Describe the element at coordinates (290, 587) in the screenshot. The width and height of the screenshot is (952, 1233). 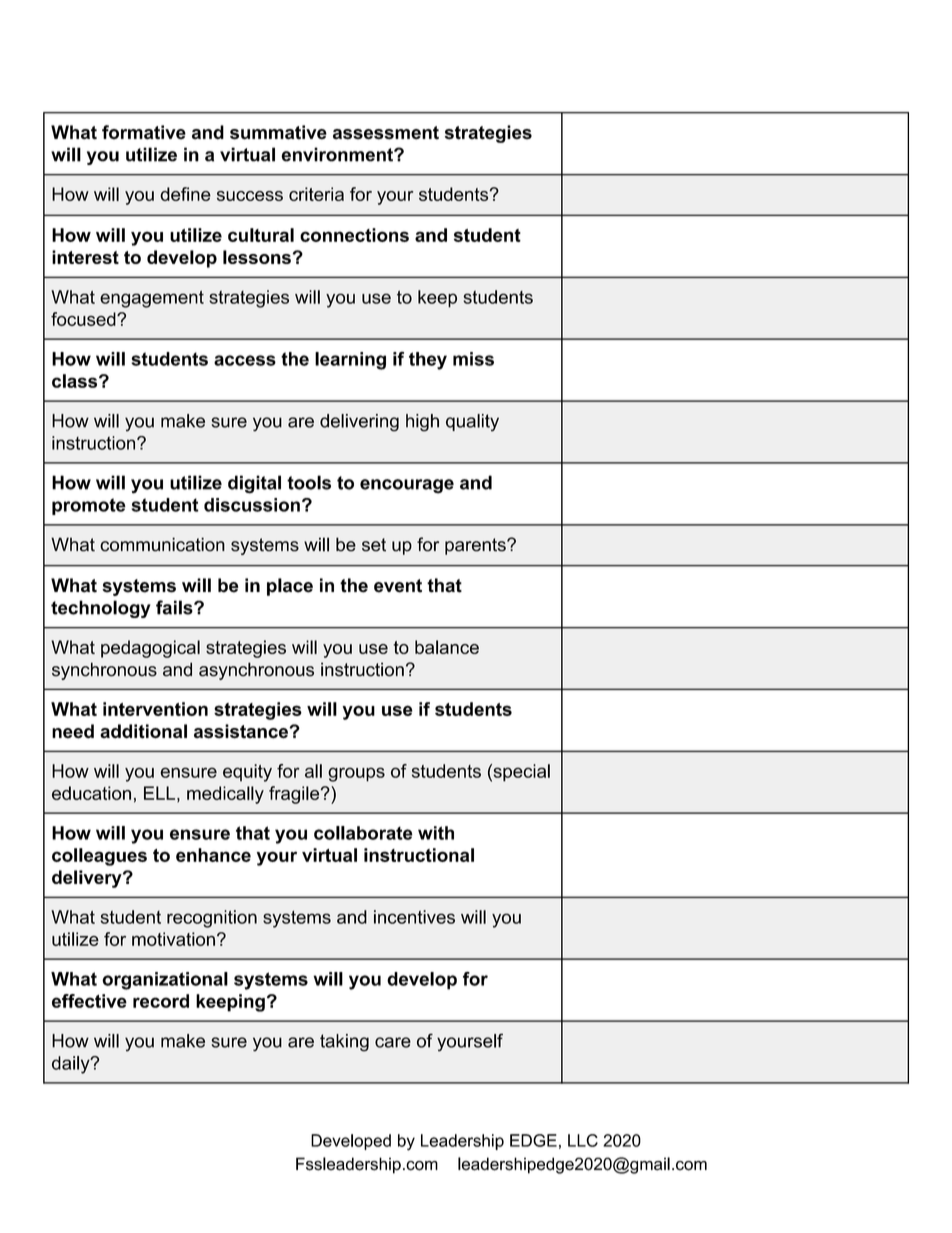
I see `place` at that location.
